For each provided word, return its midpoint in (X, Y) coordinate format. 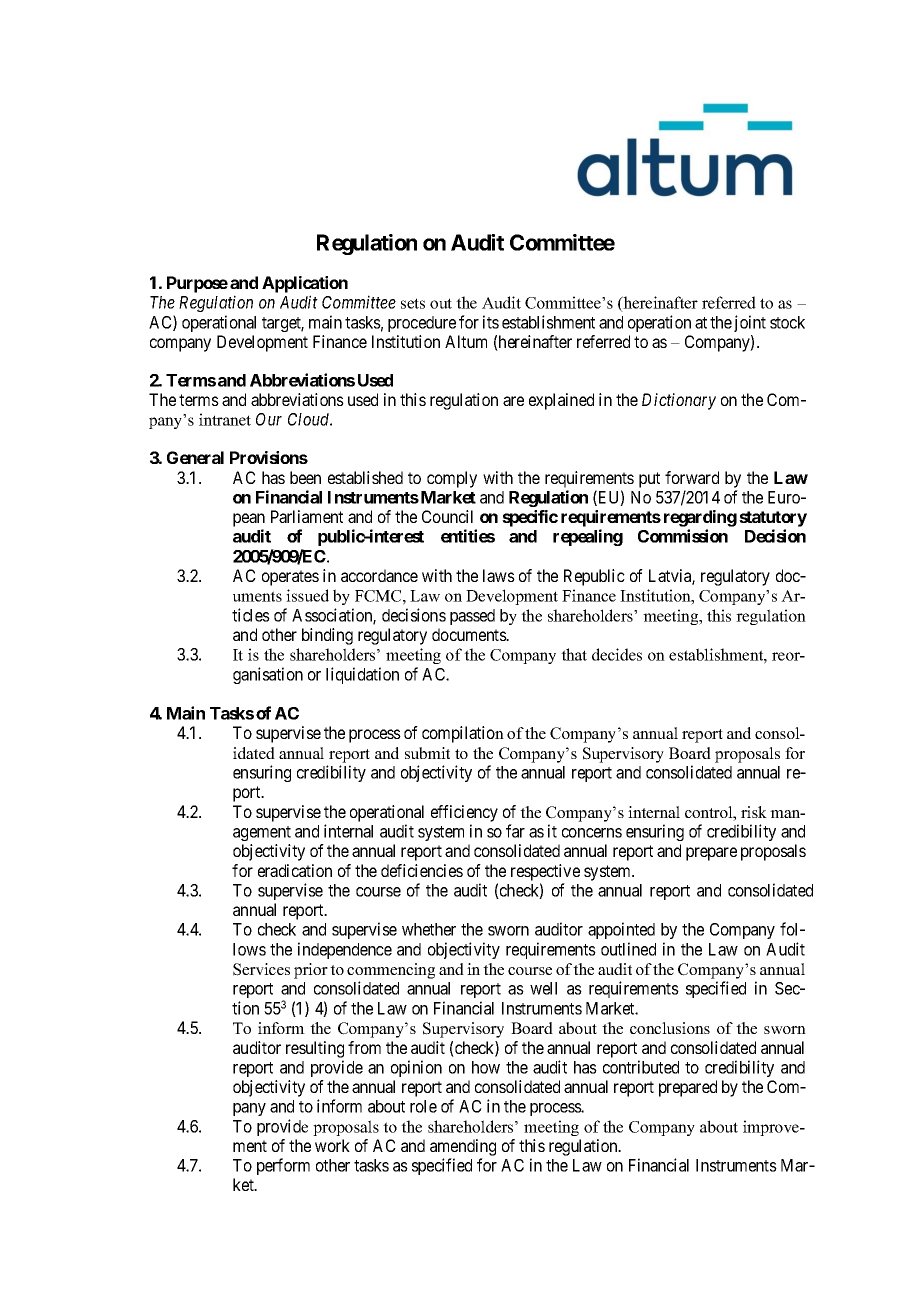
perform (283, 1166)
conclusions (670, 1028)
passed (472, 617)
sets (413, 303)
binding (327, 636)
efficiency (464, 813)
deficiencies (422, 870)
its (491, 322)
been (305, 477)
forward (692, 477)
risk (754, 812)
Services (261, 969)
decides (617, 654)
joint (750, 323)
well (543, 988)
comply (452, 479)
